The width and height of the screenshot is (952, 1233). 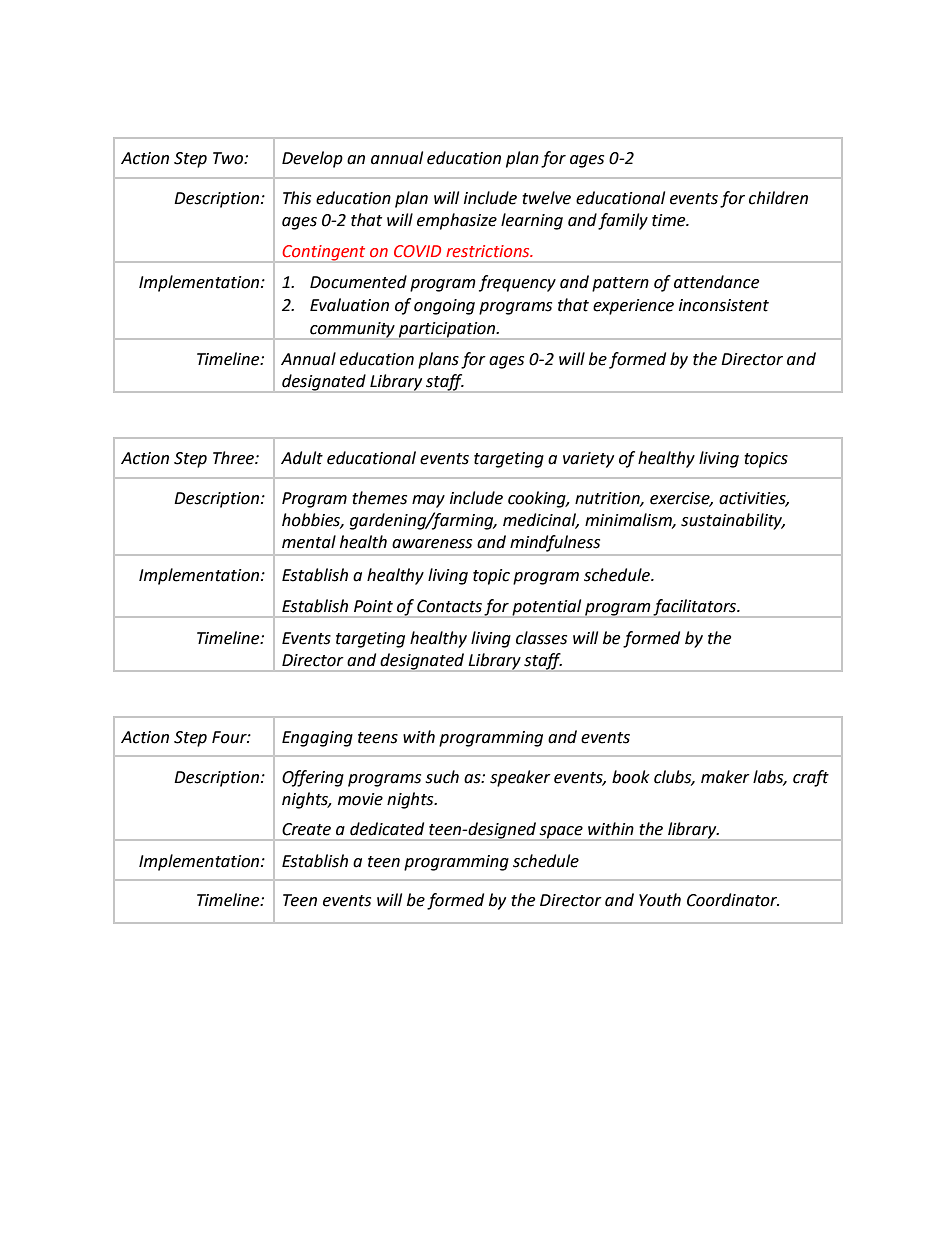 What do you see at coordinates (555, 543) in the screenshot?
I see `mindfulness` at bounding box center [555, 543].
